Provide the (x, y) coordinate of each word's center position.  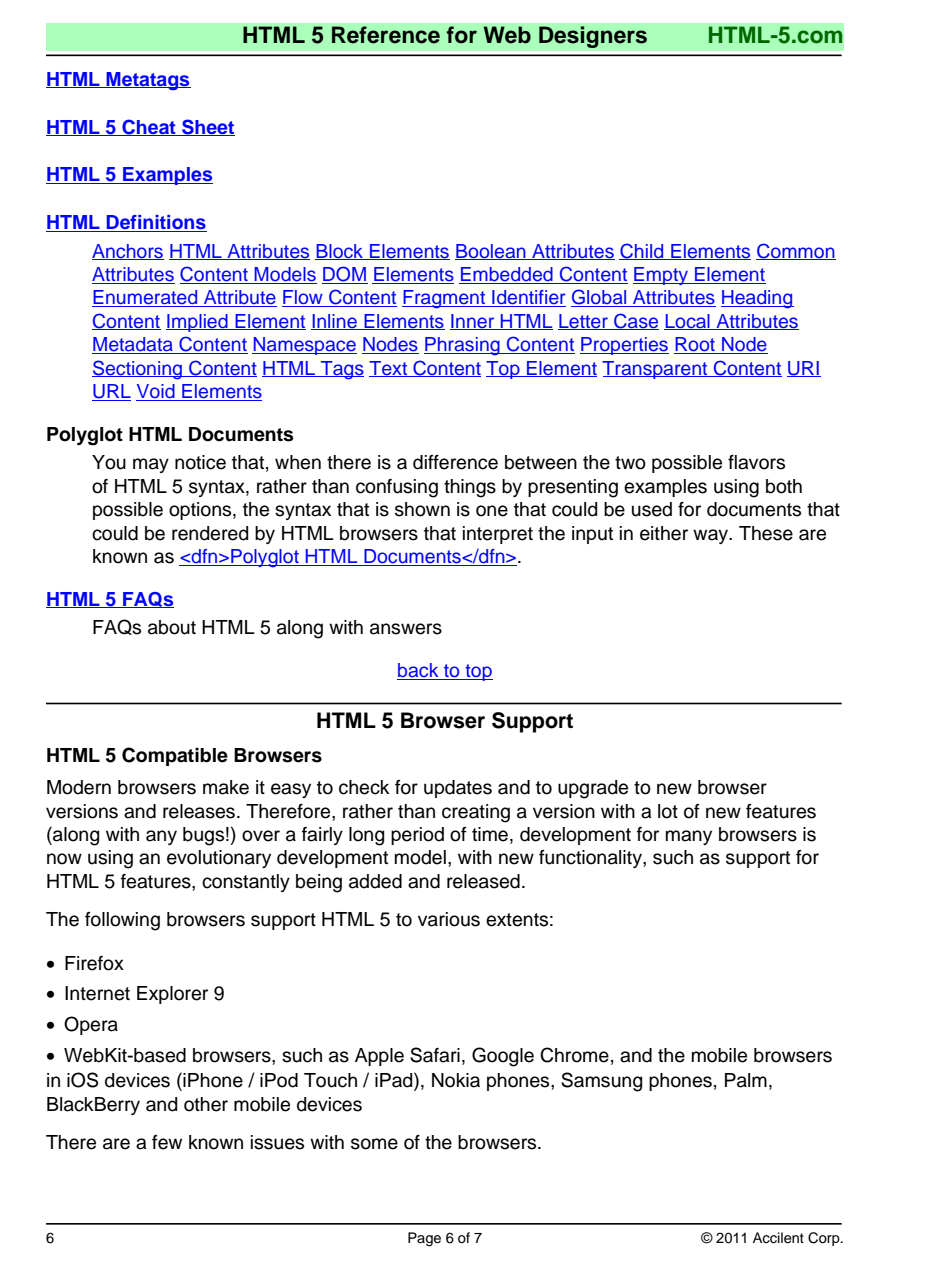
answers (406, 629)
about (172, 627)
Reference (386, 35)
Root (695, 345)
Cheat (149, 127)
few (167, 1142)
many (689, 837)
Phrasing (463, 346)
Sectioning (138, 370)
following (122, 921)
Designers (593, 37)
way (712, 536)
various (449, 919)
